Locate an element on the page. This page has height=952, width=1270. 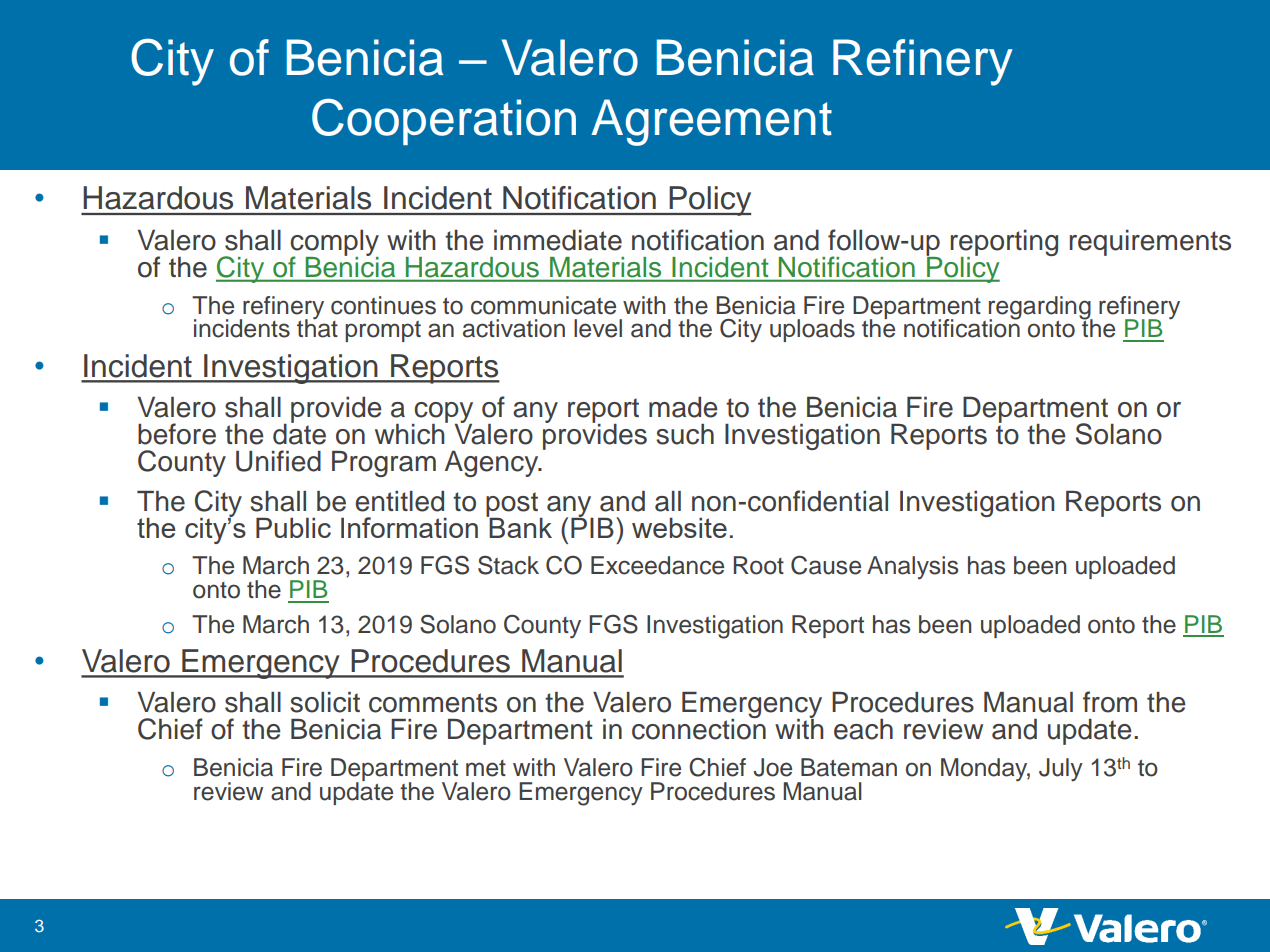
requirements is located at coordinates (1150, 242).
